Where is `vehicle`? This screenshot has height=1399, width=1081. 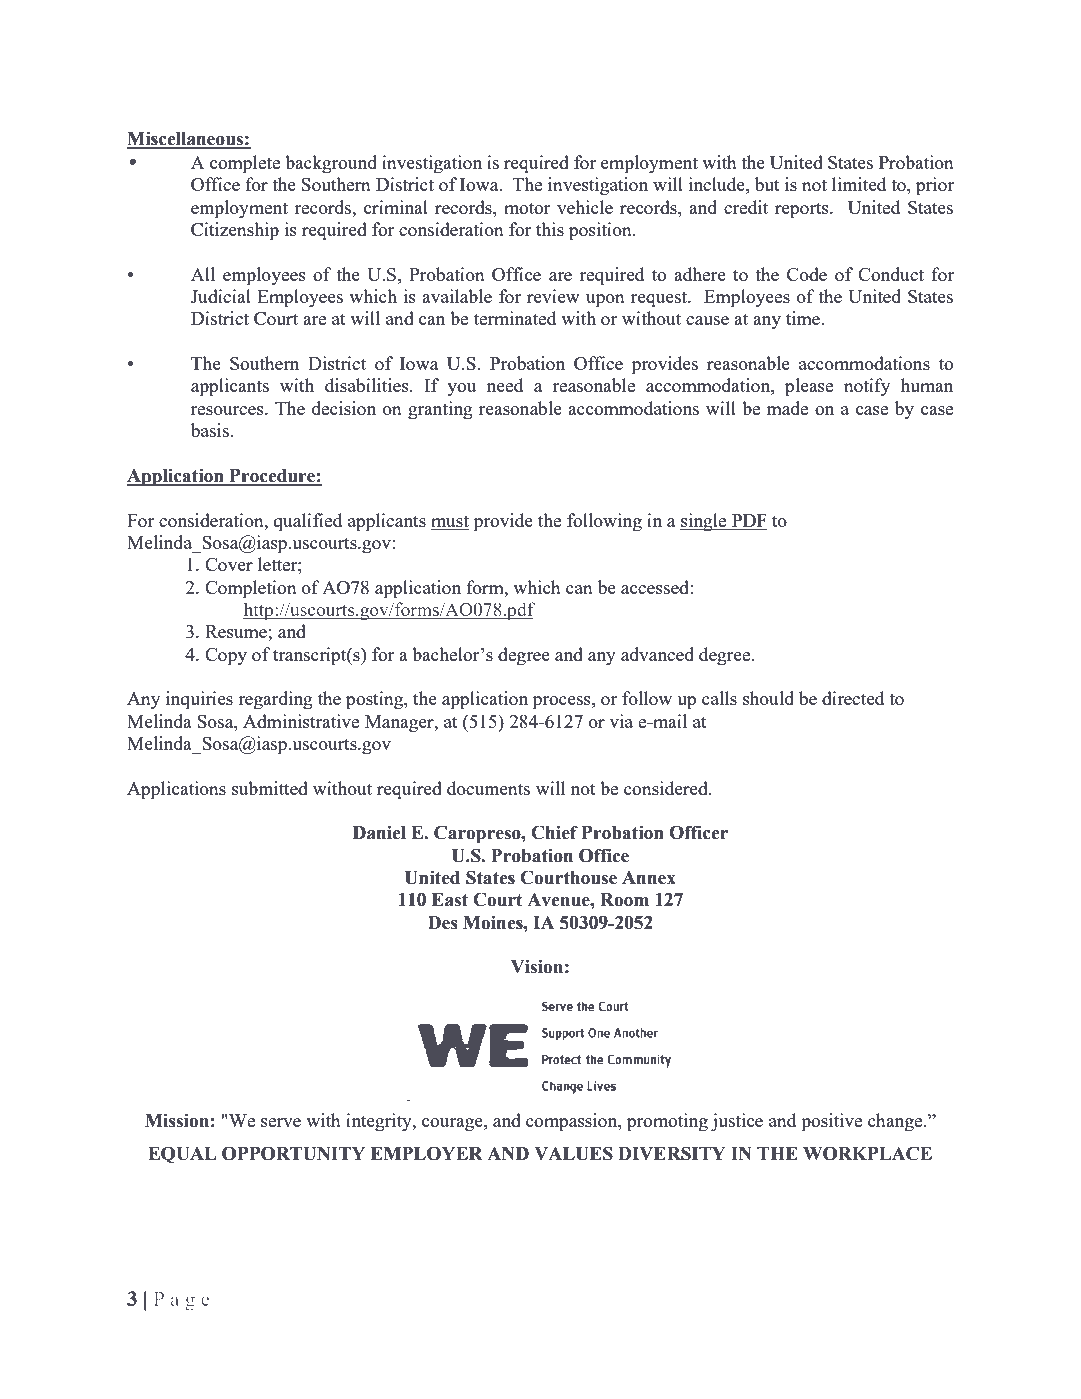
vehicle is located at coordinates (585, 207).
